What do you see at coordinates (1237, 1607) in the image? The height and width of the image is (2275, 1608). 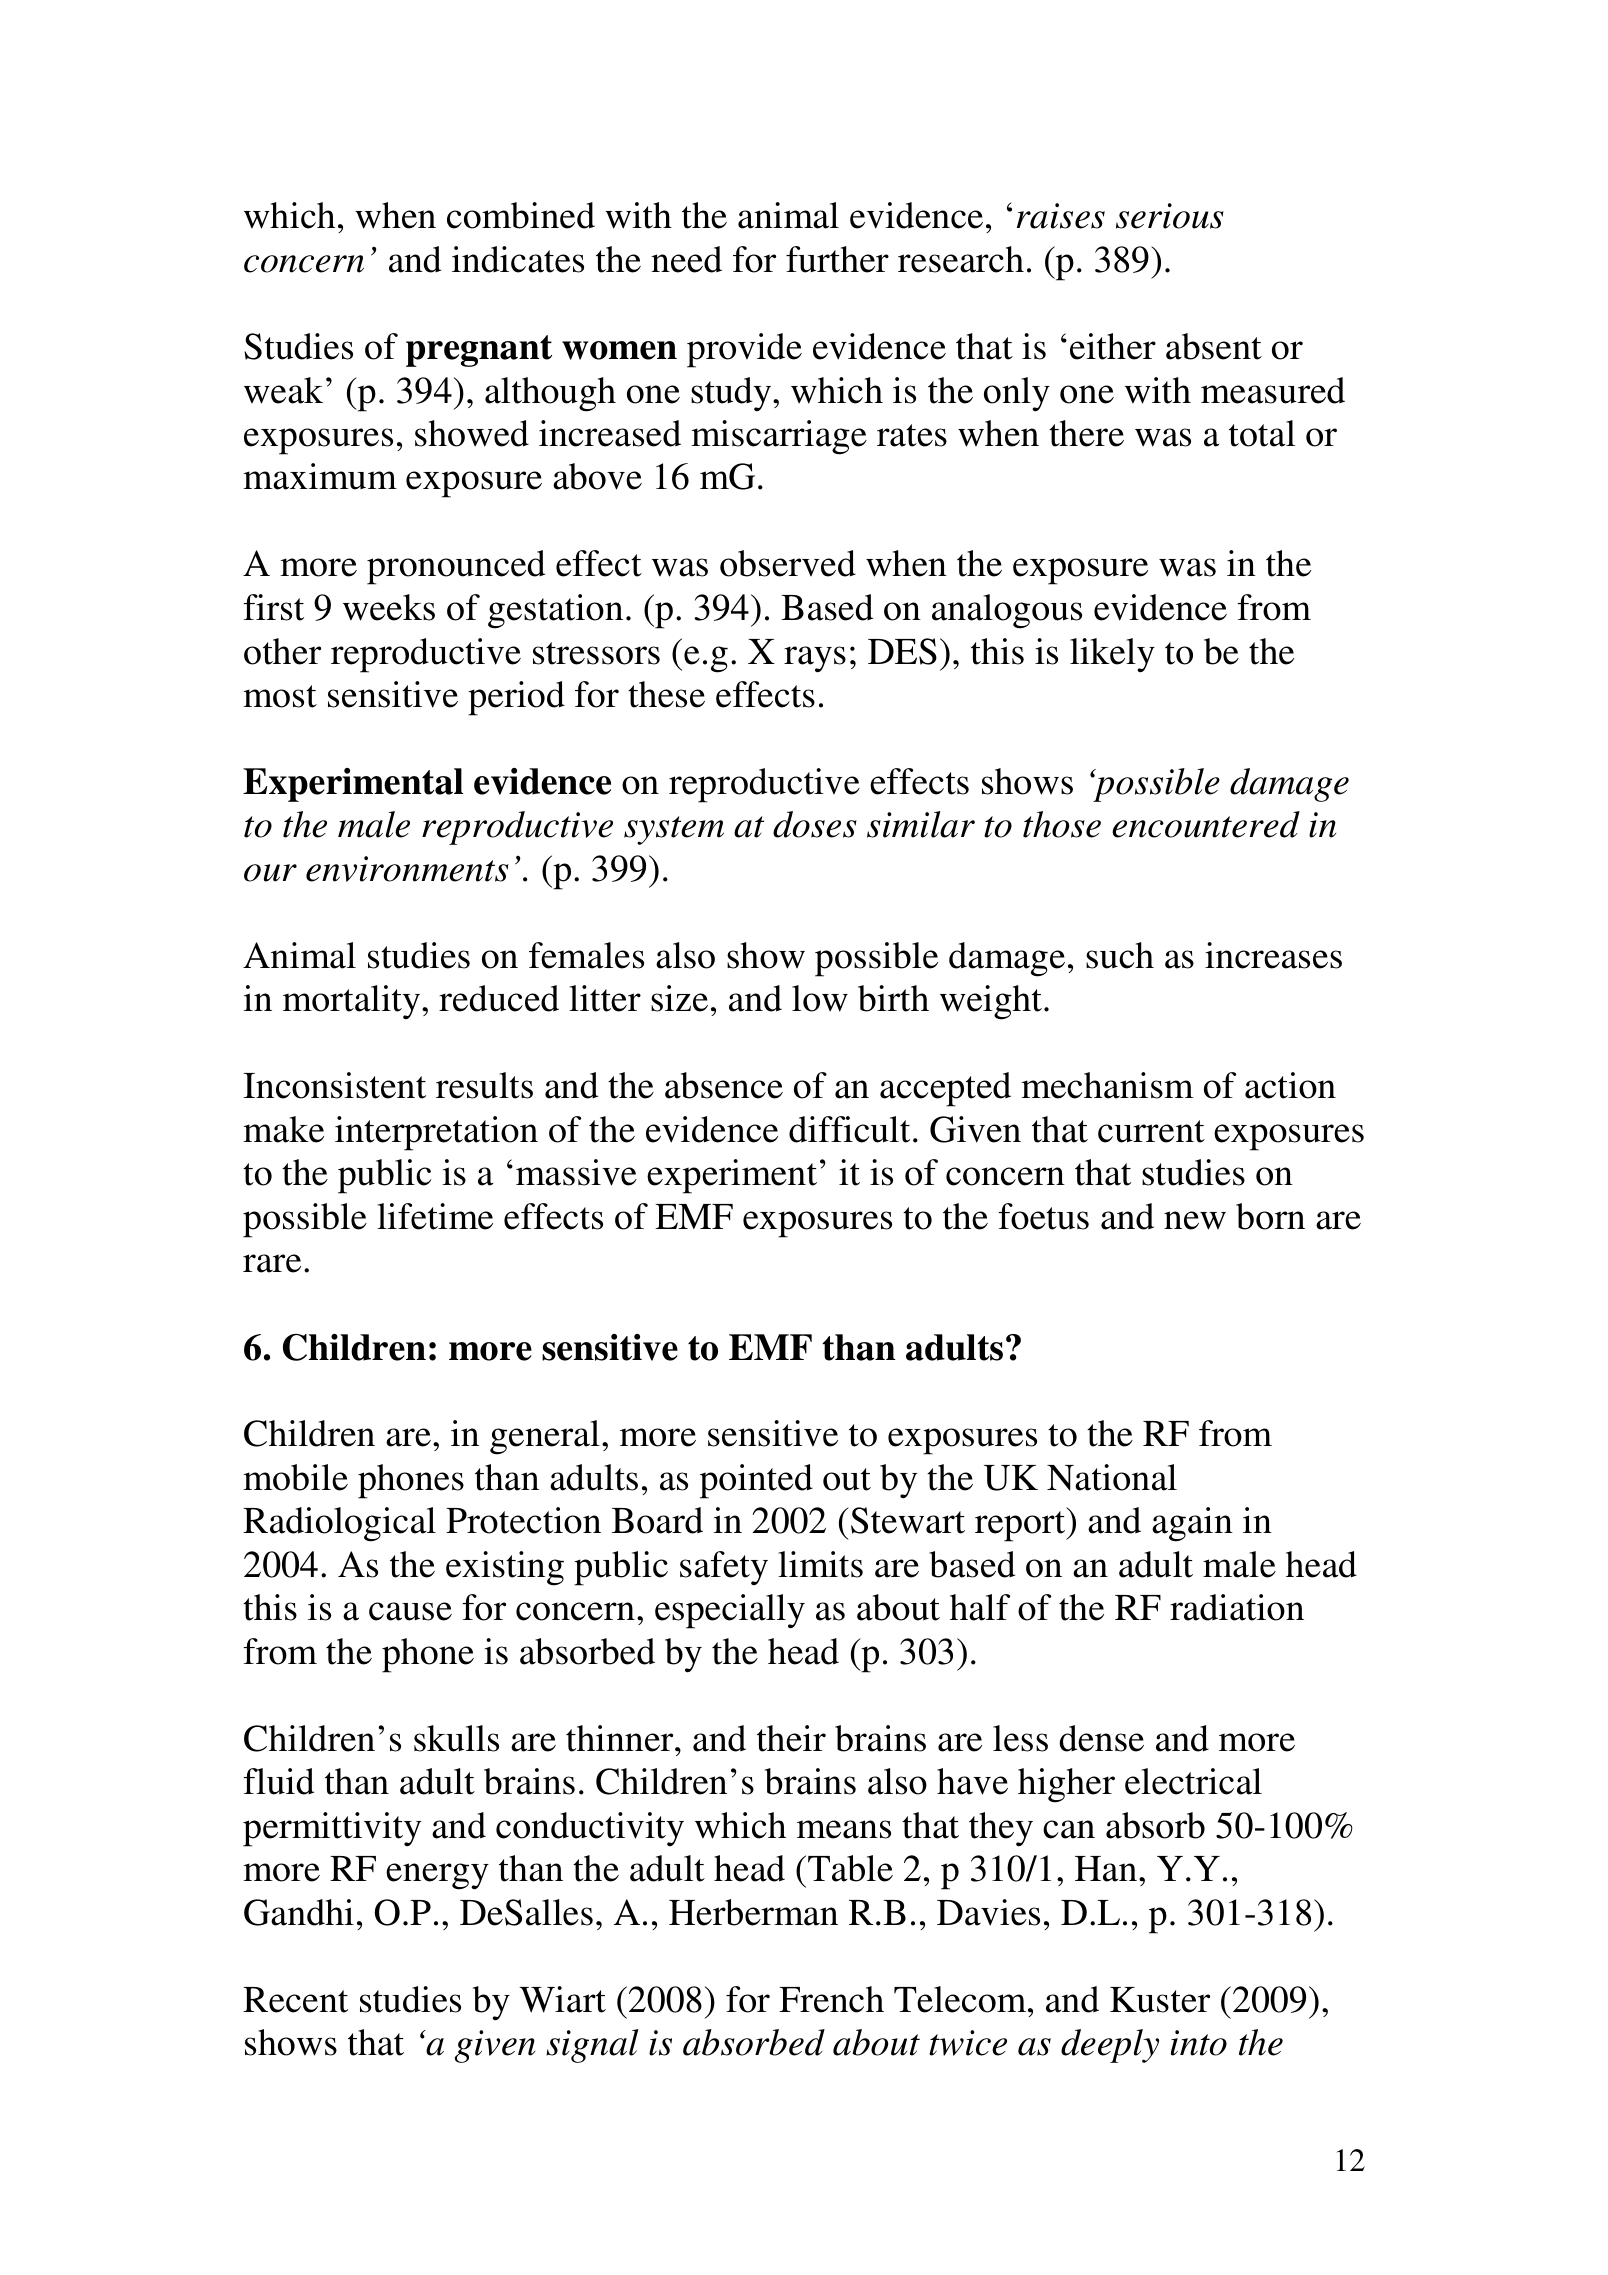 I see `radiation` at bounding box center [1237, 1607].
